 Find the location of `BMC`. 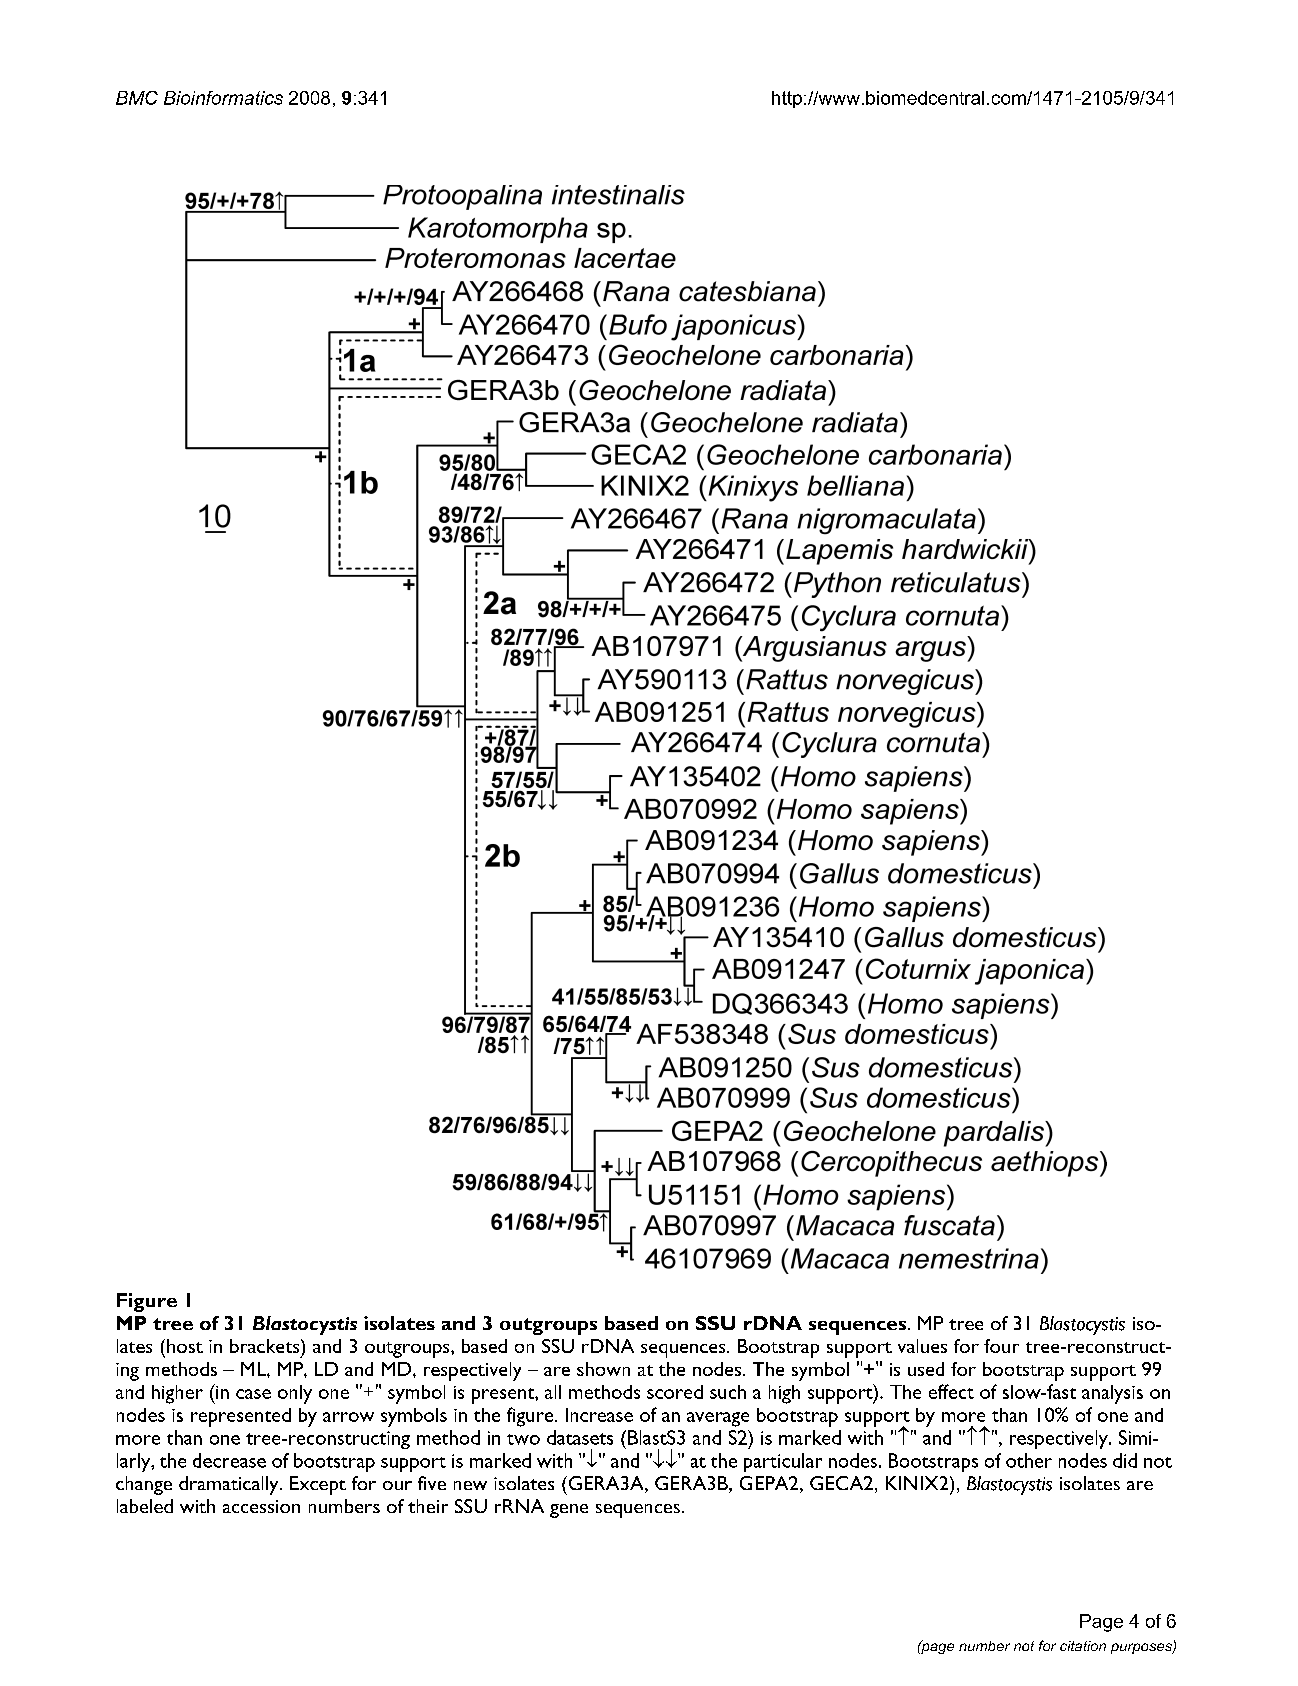

BMC is located at coordinates (137, 98).
